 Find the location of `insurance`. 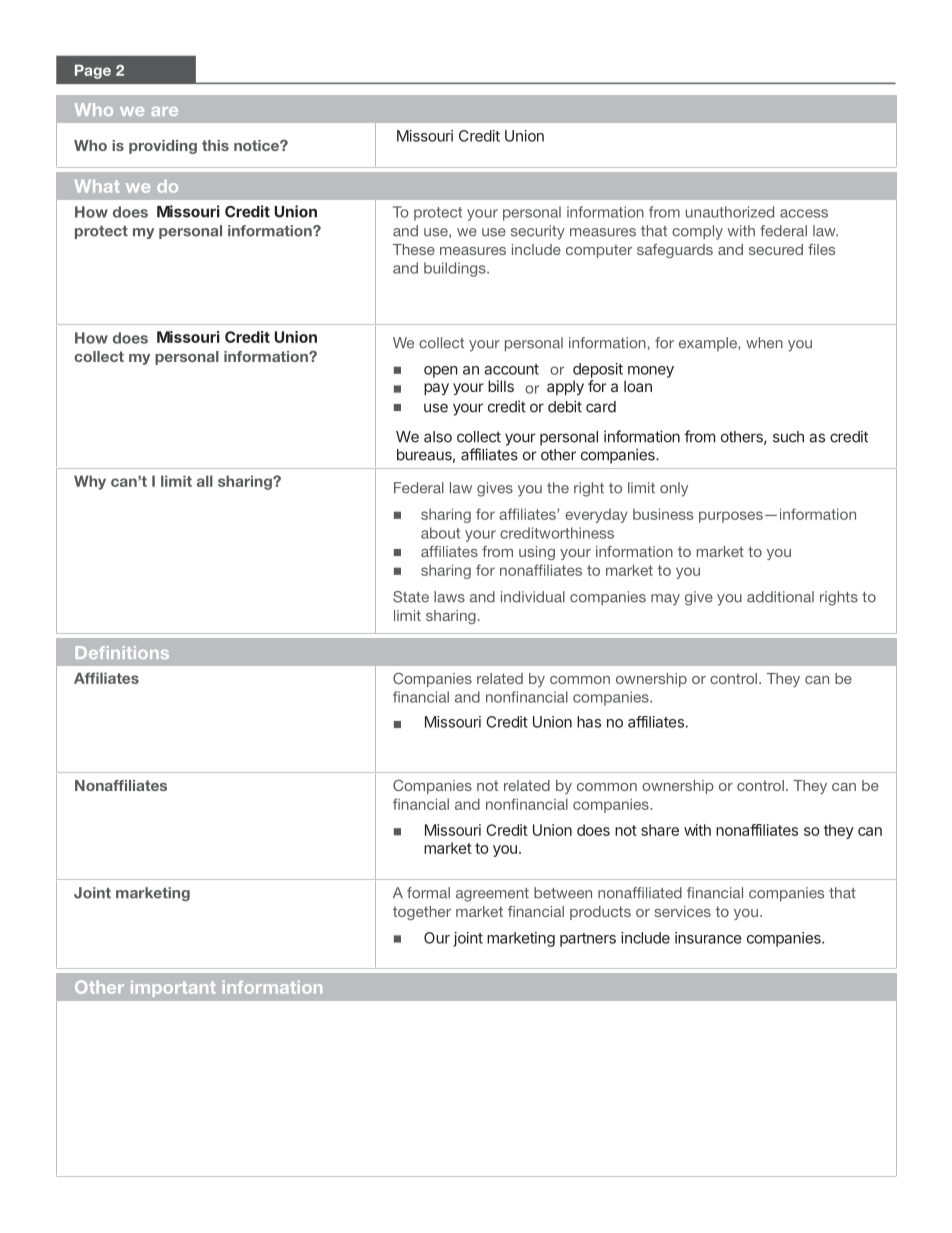

insurance is located at coordinates (708, 938).
